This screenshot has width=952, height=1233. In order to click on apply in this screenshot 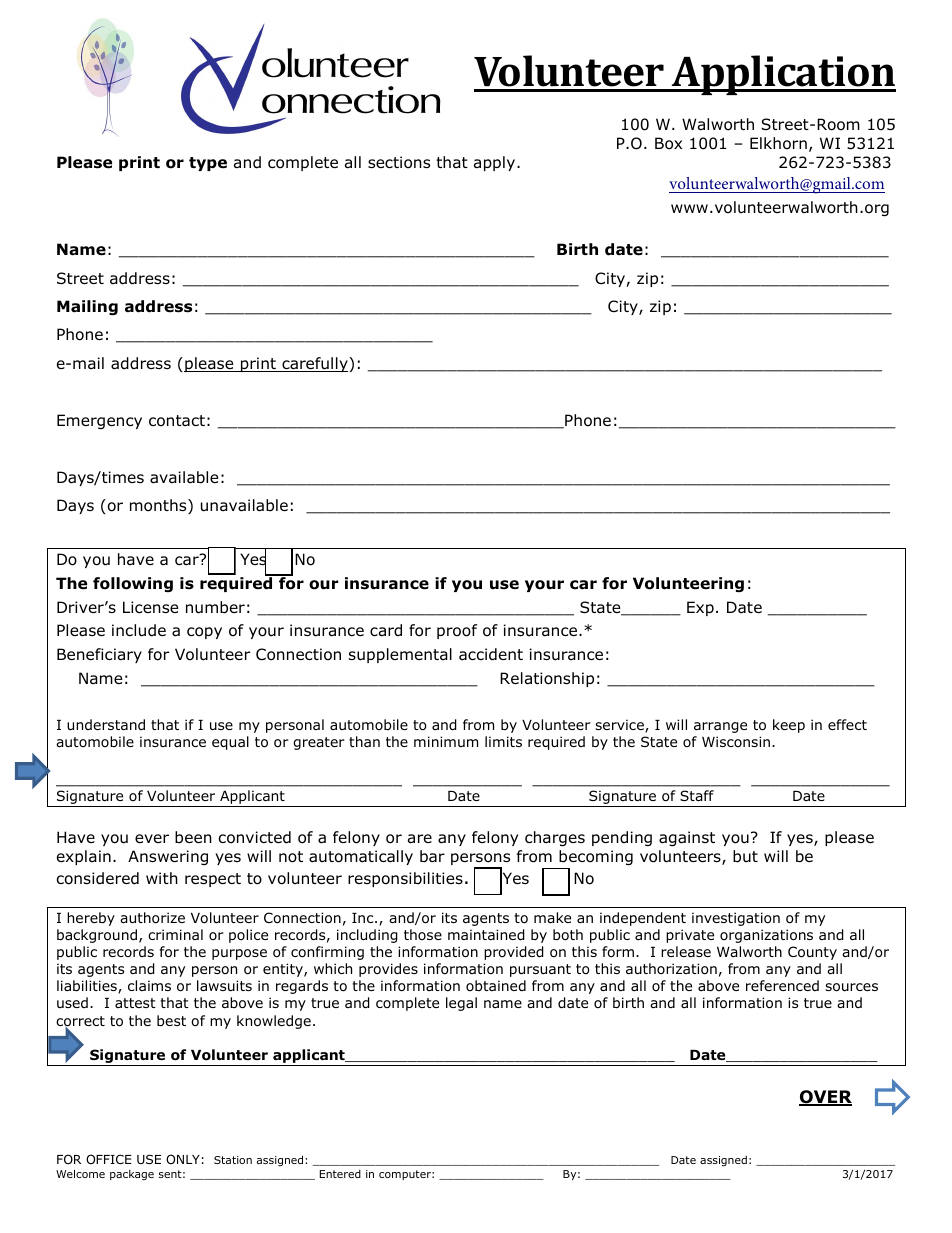, I will do `click(496, 163)`.
